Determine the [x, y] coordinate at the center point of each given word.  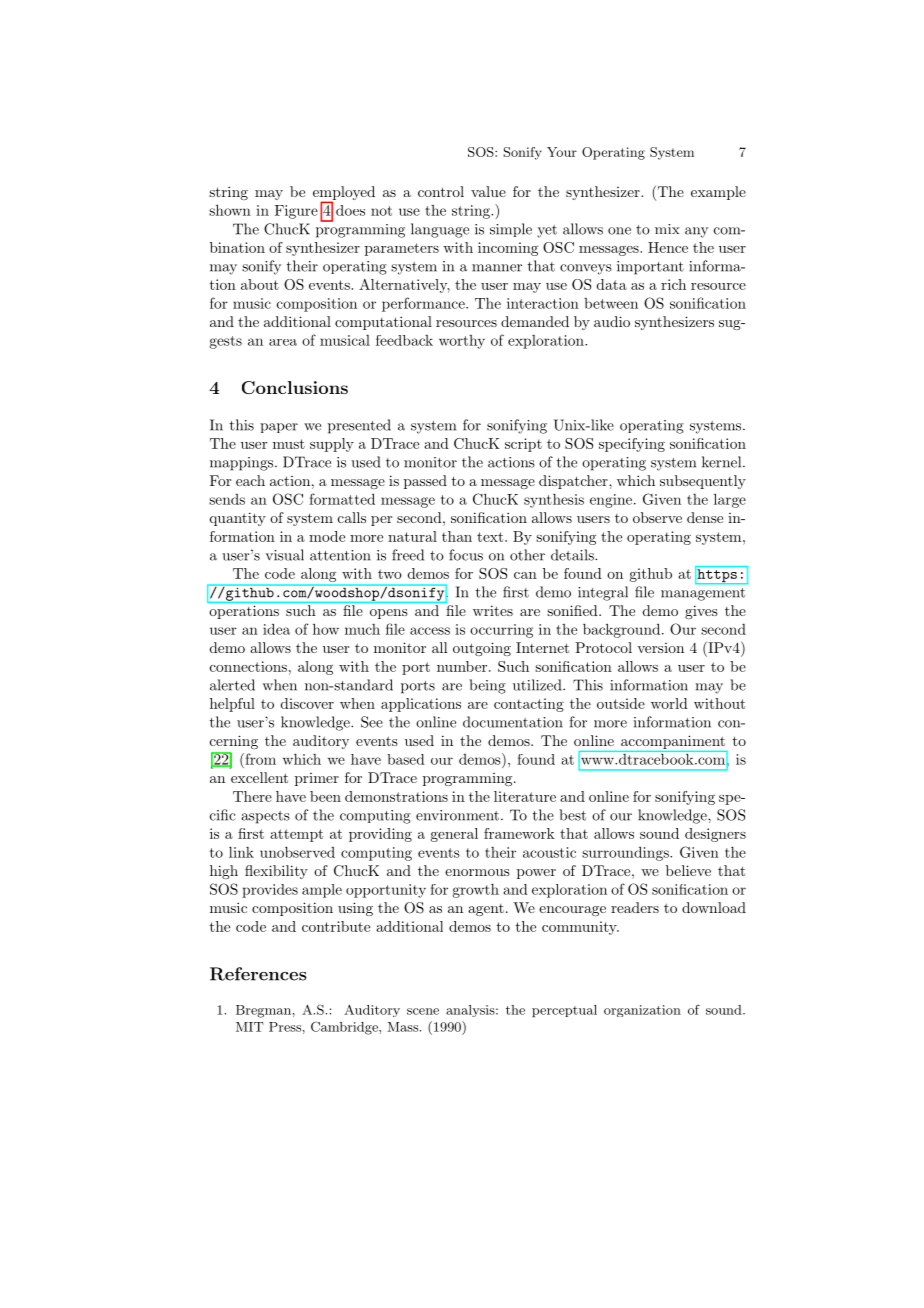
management [703, 594]
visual [285, 555]
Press [285, 1027]
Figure [296, 212]
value [488, 191]
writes [493, 610]
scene [423, 1011]
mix [667, 229]
